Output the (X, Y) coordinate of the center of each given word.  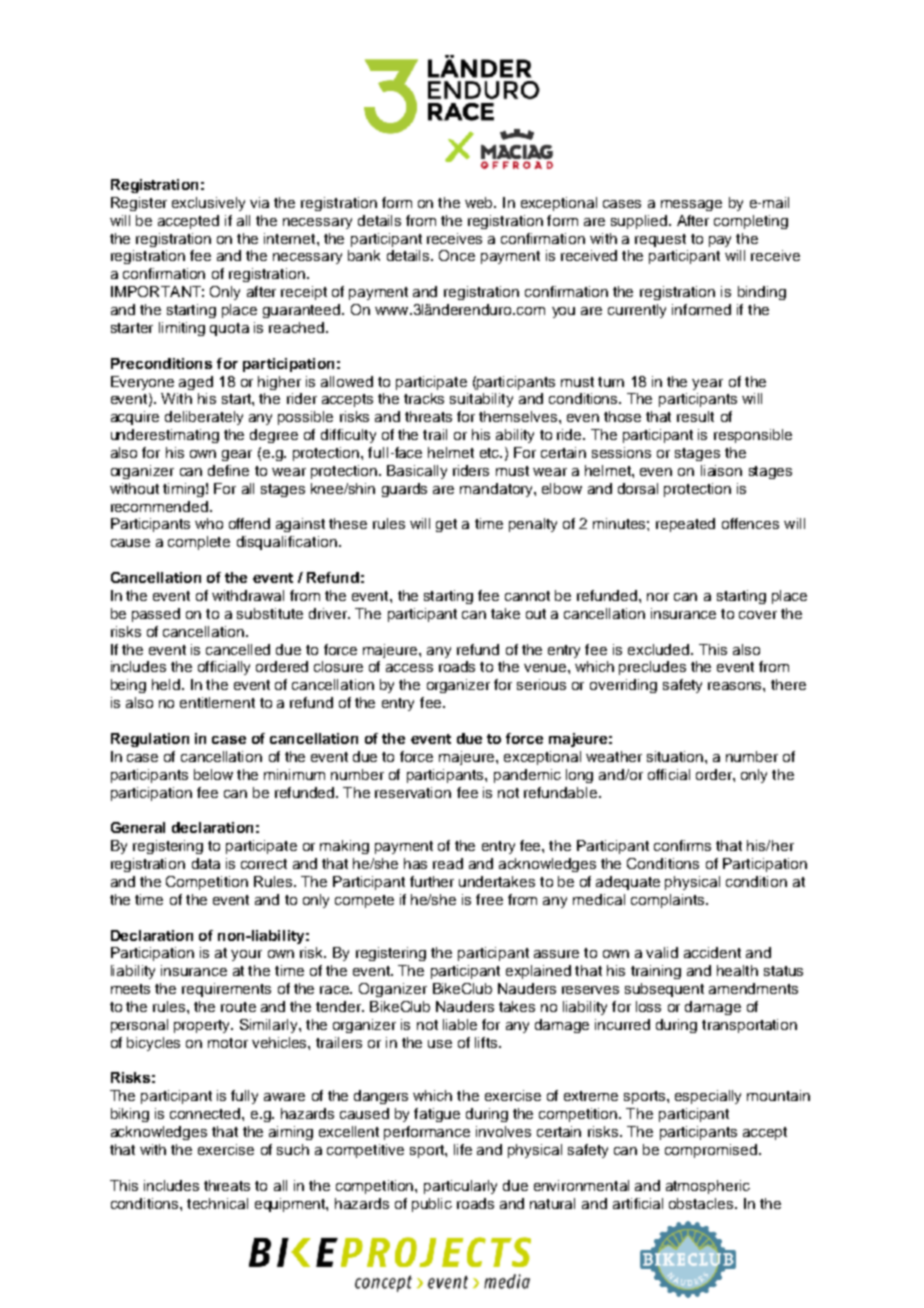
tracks (424, 398)
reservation (413, 792)
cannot (527, 596)
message (691, 205)
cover (758, 615)
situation (676, 756)
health (737, 970)
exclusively (208, 204)
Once (457, 255)
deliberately (204, 418)
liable (460, 1024)
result (695, 416)
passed (156, 615)
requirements (226, 990)
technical (217, 1203)
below (213, 774)
